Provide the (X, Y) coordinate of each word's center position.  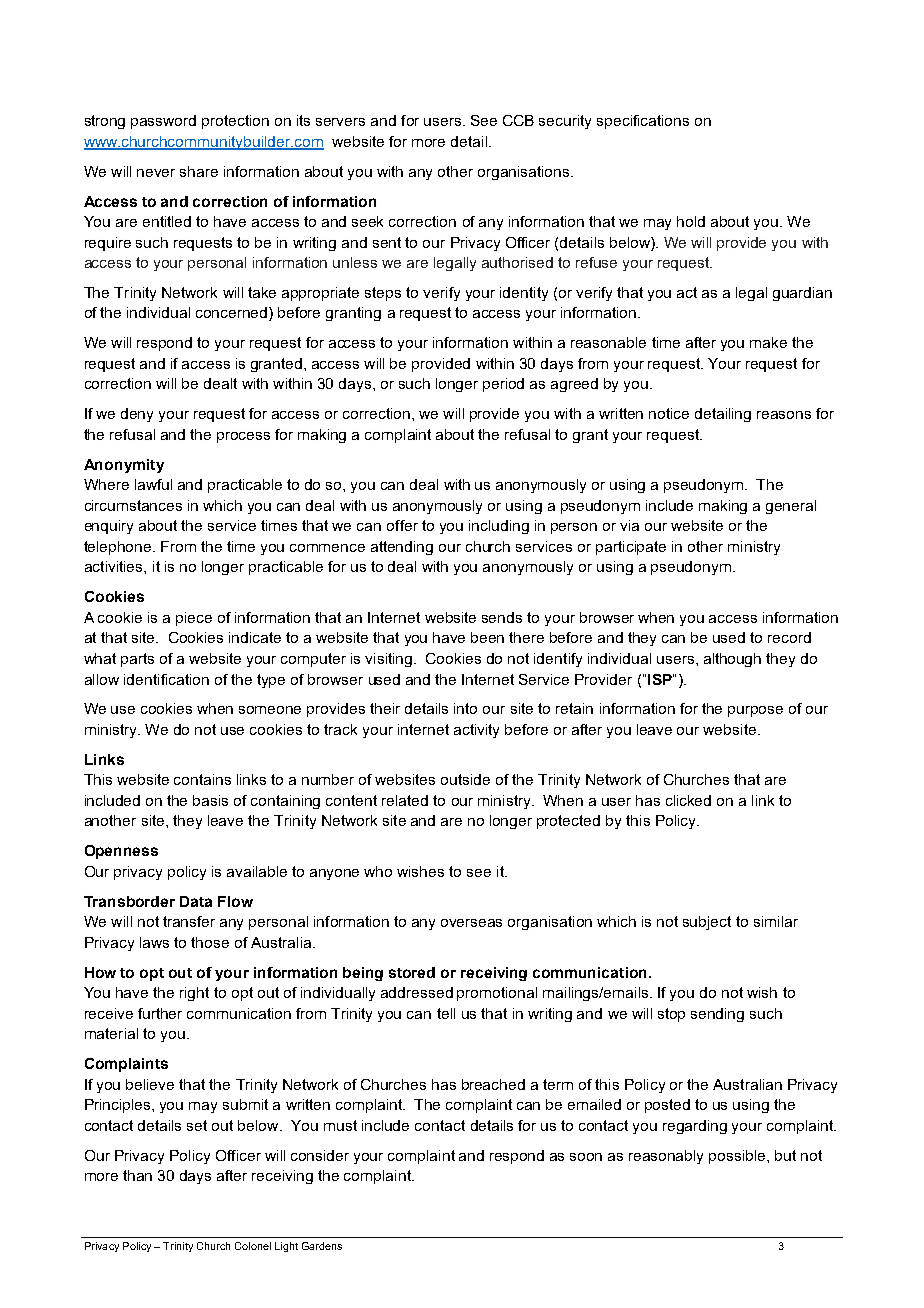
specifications (643, 122)
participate (631, 548)
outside (465, 779)
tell (446, 1013)
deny (137, 415)
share (199, 171)
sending (717, 1015)
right (194, 994)
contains (202, 779)
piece (194, 619)
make (768, 342)
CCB (518, 120)
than (137, 1175)
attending (402, 548)
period (503, 385)
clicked (688, 800)
